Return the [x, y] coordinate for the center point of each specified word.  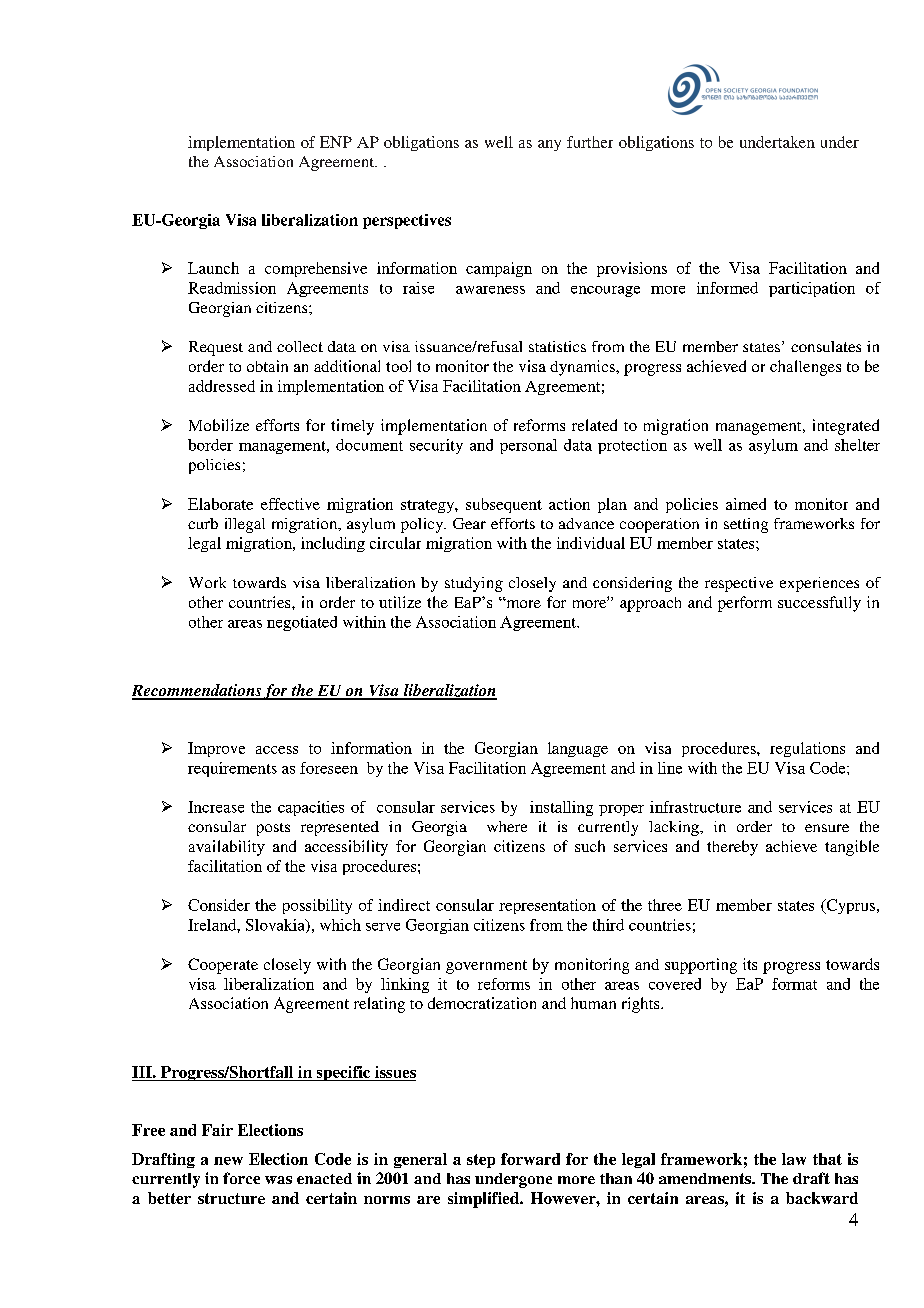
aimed [746, 504]
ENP [336, 142]
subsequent [504, 505]
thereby [732, 848]
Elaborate [220, 504]
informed [727, 288]
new [228, 1161]
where [507, 826]
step [481, 1161]
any [549, 145]
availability [227, 848]
